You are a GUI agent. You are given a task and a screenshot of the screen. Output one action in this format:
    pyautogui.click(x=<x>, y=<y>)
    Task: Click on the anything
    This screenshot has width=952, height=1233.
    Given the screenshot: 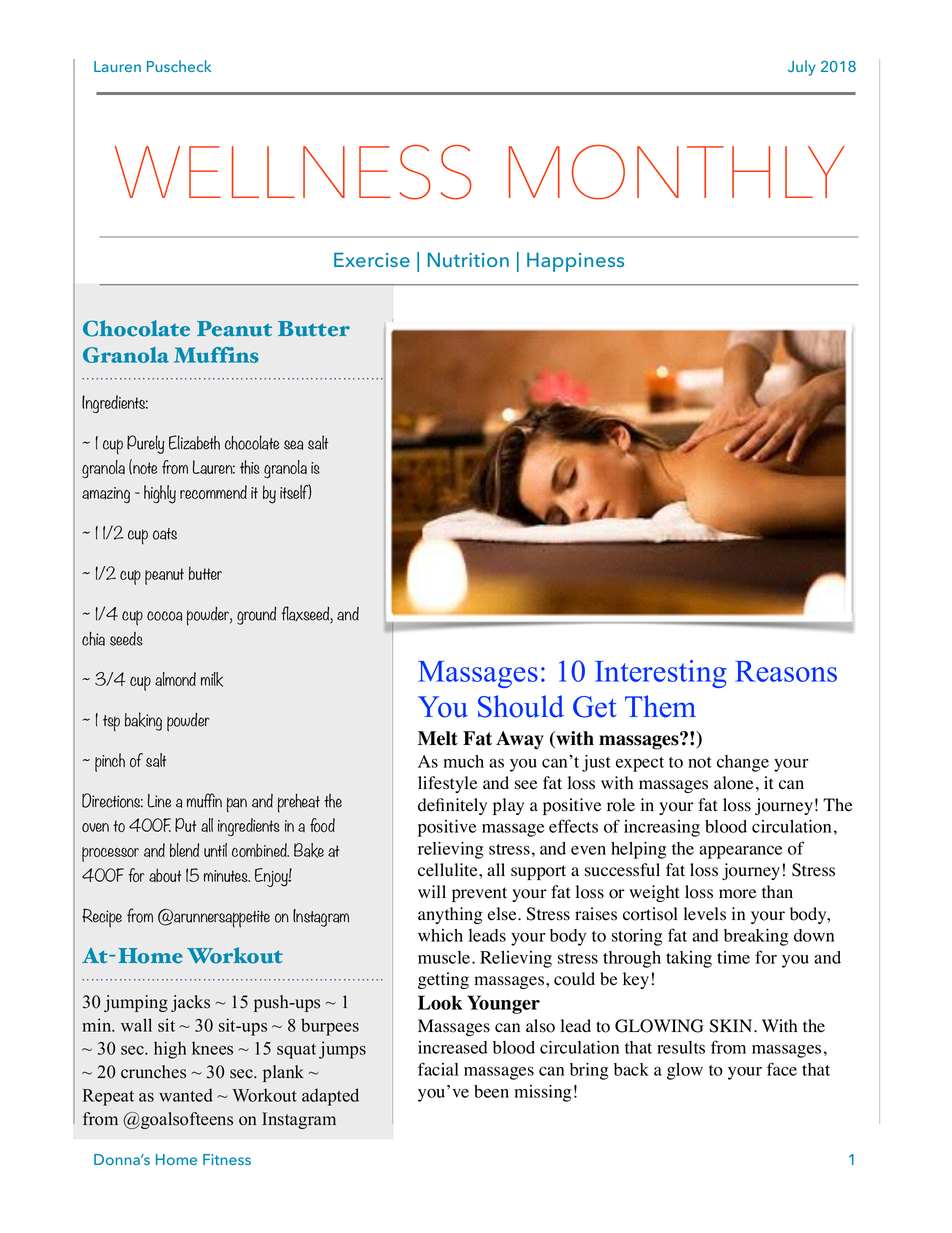 What is the action you would take?
    pyautogui.click(x=450, y=915)
